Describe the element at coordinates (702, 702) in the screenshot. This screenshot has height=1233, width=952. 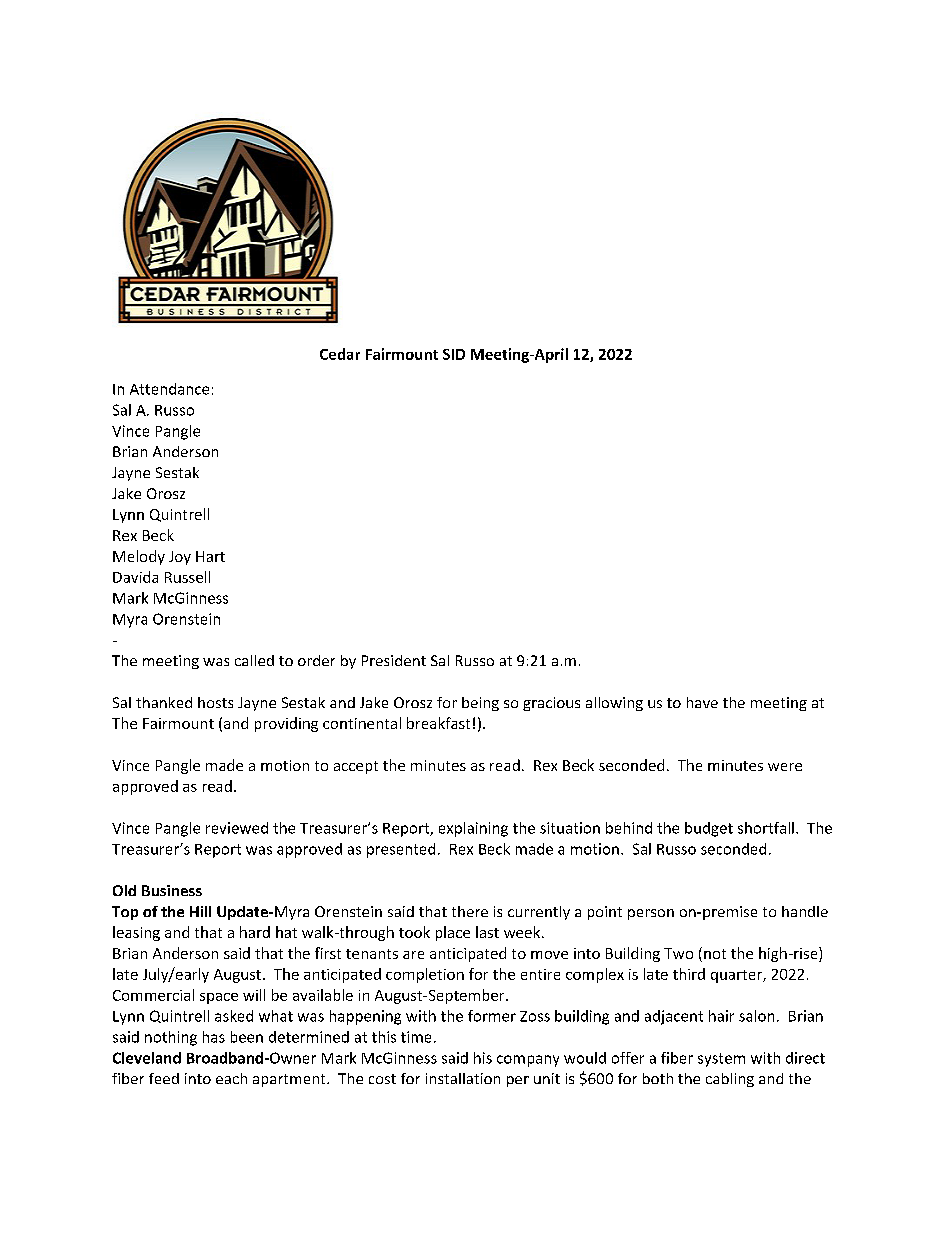
I see `have` at that location.
